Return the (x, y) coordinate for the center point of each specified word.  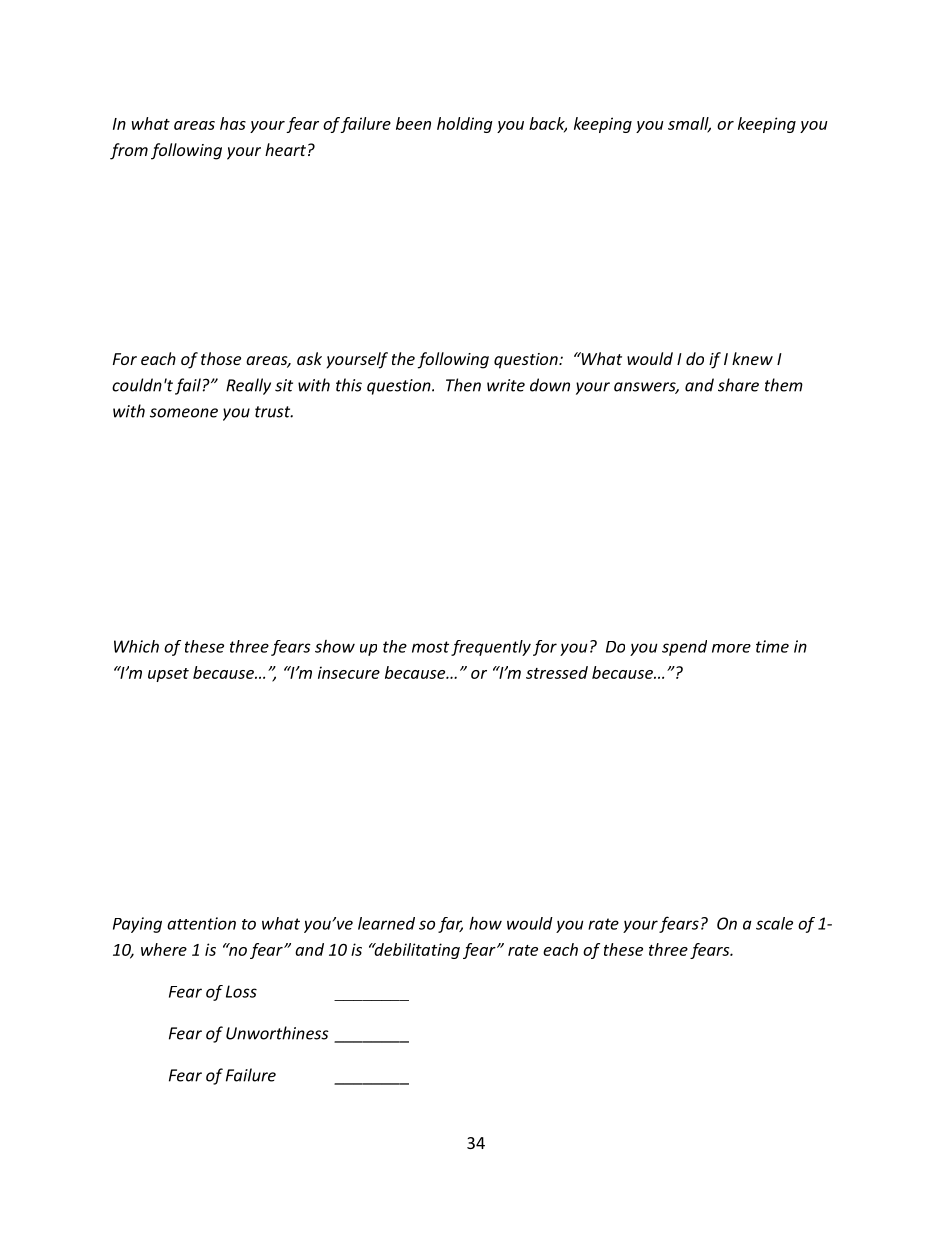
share (738, 385)
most (430, 647)
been (413, 123)
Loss (241, 991)
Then (463, 385)
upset (168, 675)
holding (465, 125)
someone (184, 413)
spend (684, 648)
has (233, 123)
